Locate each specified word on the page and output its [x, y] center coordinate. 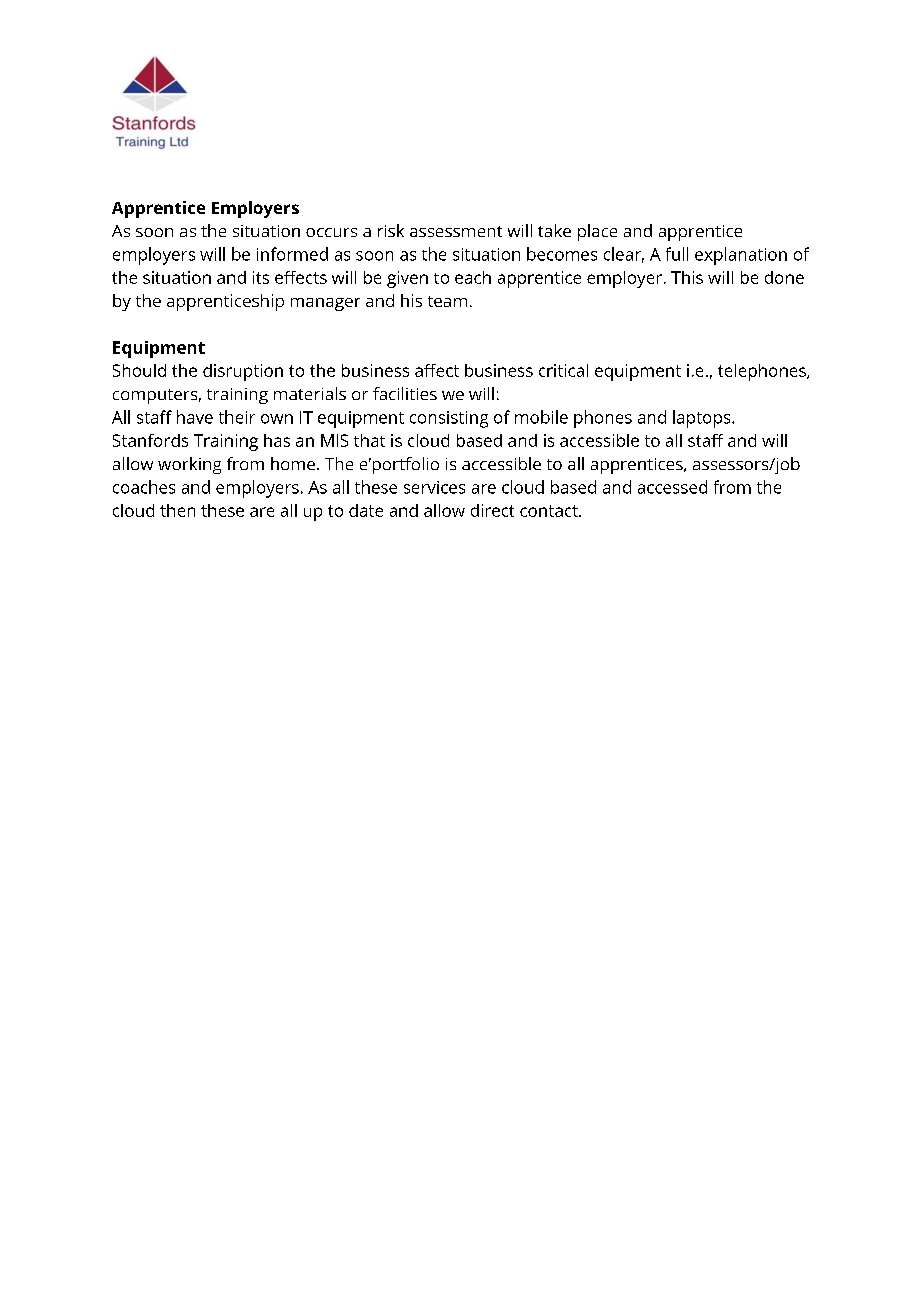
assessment [456, 231]
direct [492, 510]
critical [563, 370]
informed [292, 254]
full [677, 254]
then [177, 510]
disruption [243, 372]
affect [437, 370]
